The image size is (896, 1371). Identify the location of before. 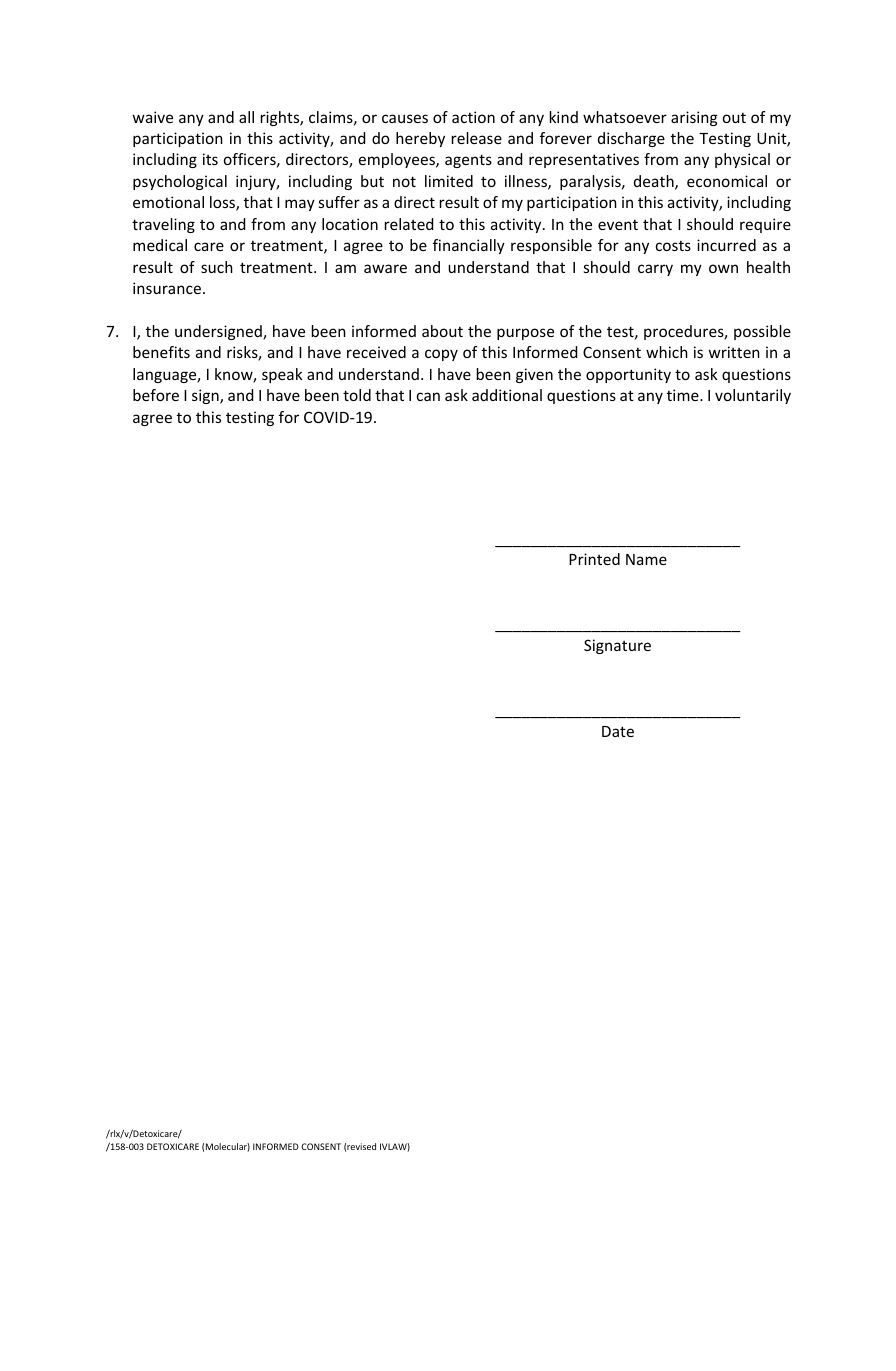
(156, 395).
